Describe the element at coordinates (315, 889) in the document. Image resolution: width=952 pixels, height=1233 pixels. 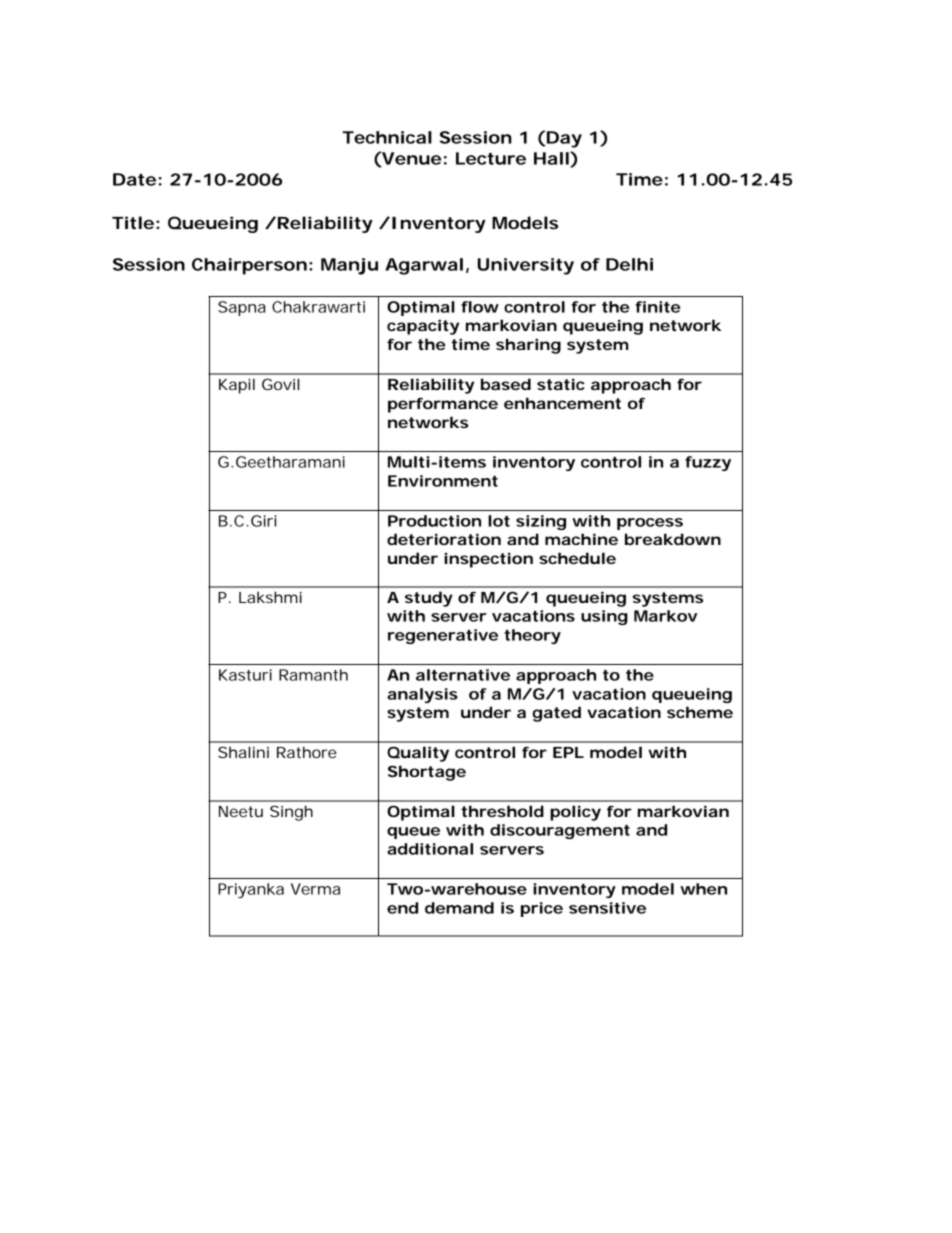
I see `Verma` at that location.
